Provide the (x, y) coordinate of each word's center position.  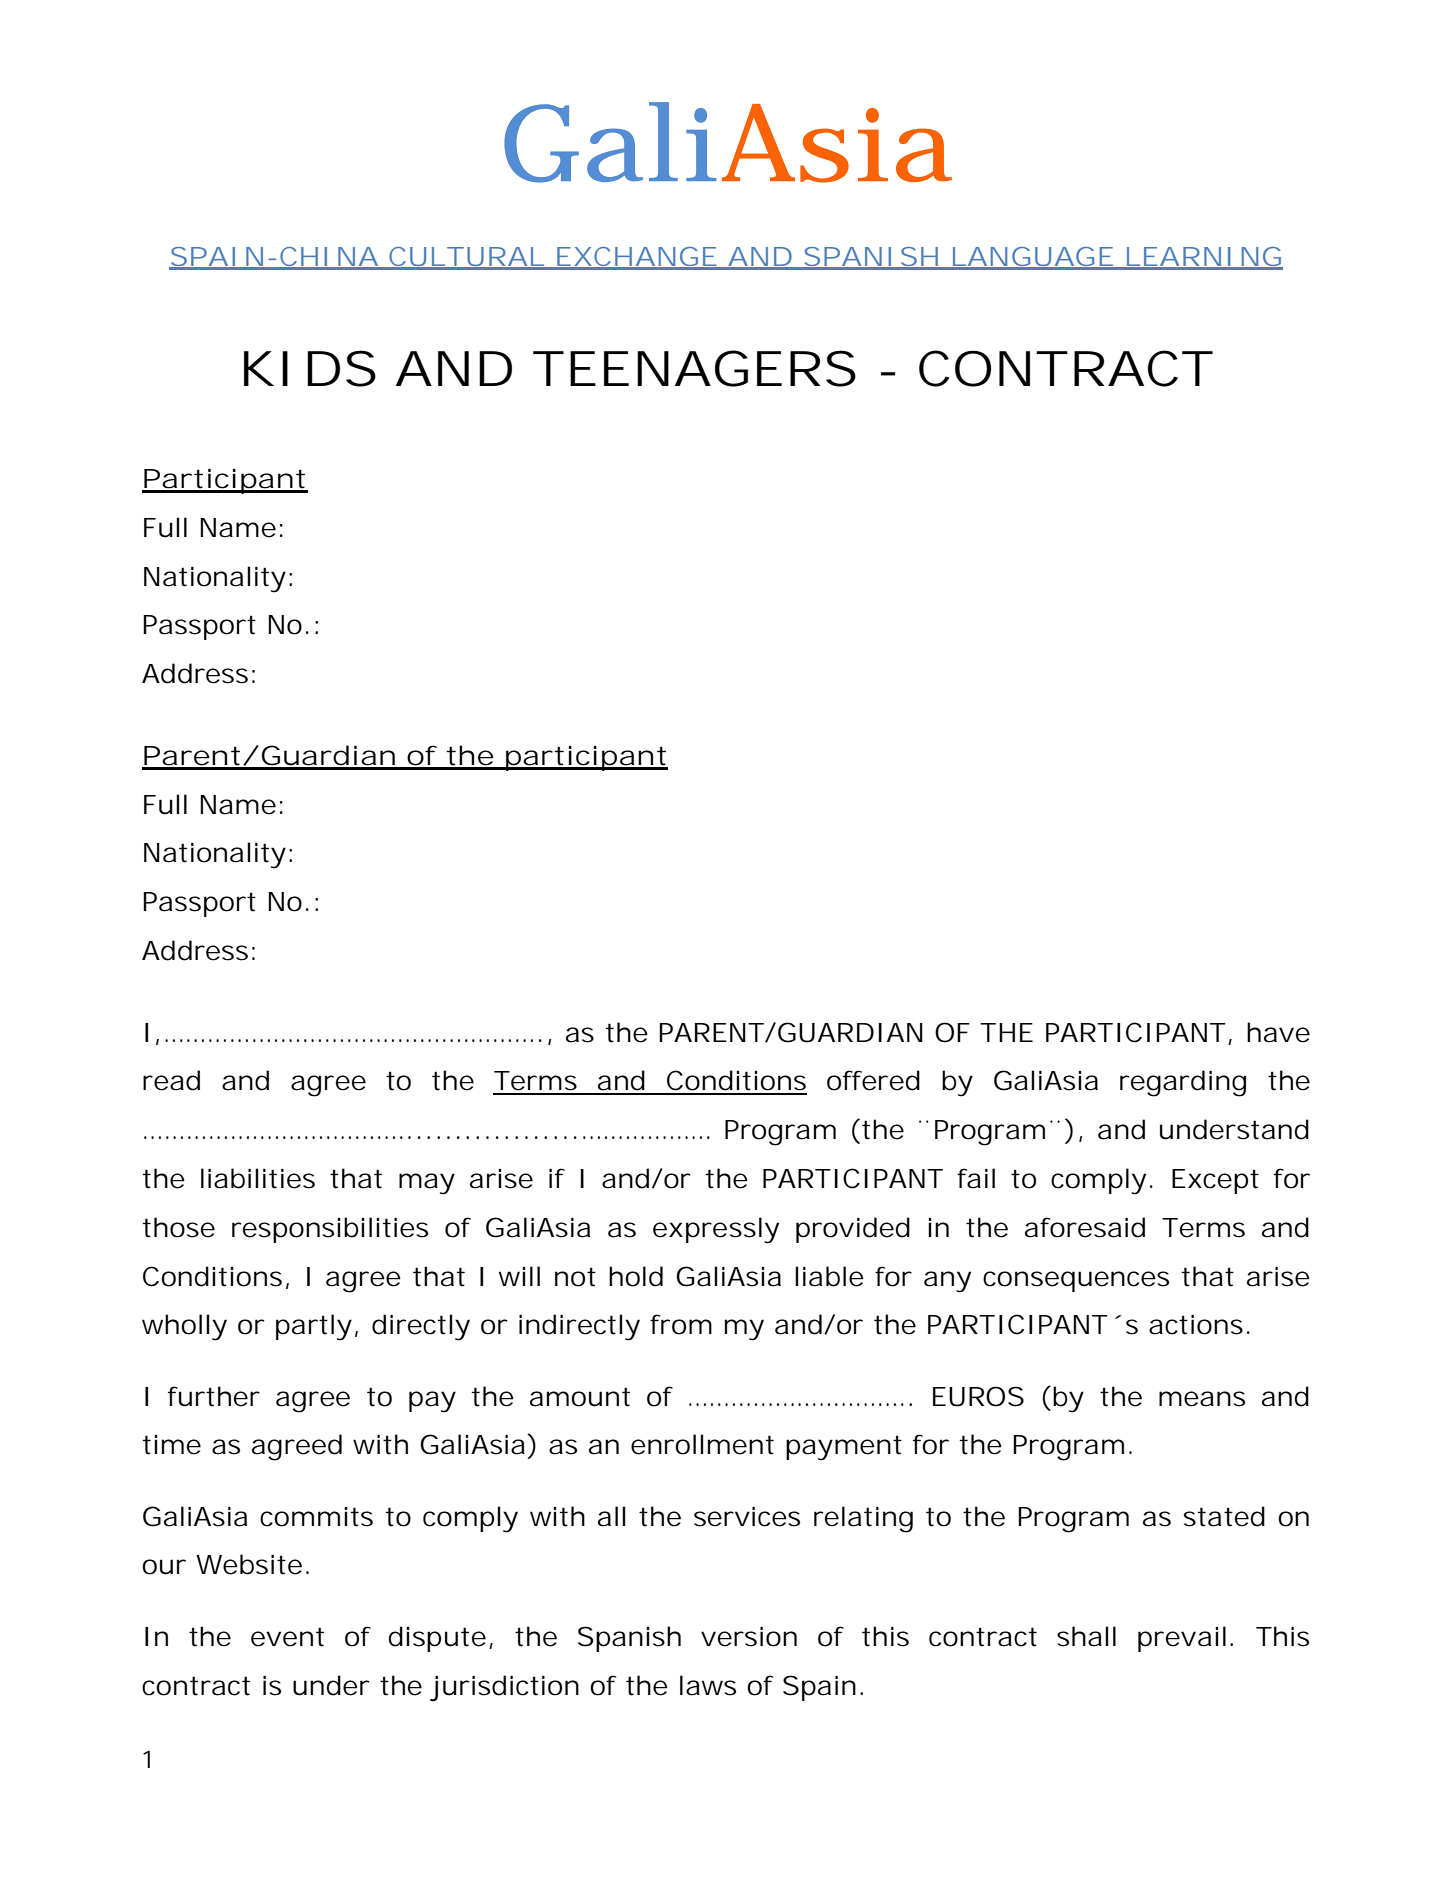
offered (873, 1080)
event (287, 1637)
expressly (716, 1230)
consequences (1076, 1281)
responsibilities (330, 1230)
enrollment (702, 1444)
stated (1224, 1516)
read (171, 1080)
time (172, 1445)
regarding (1183, 1083)
